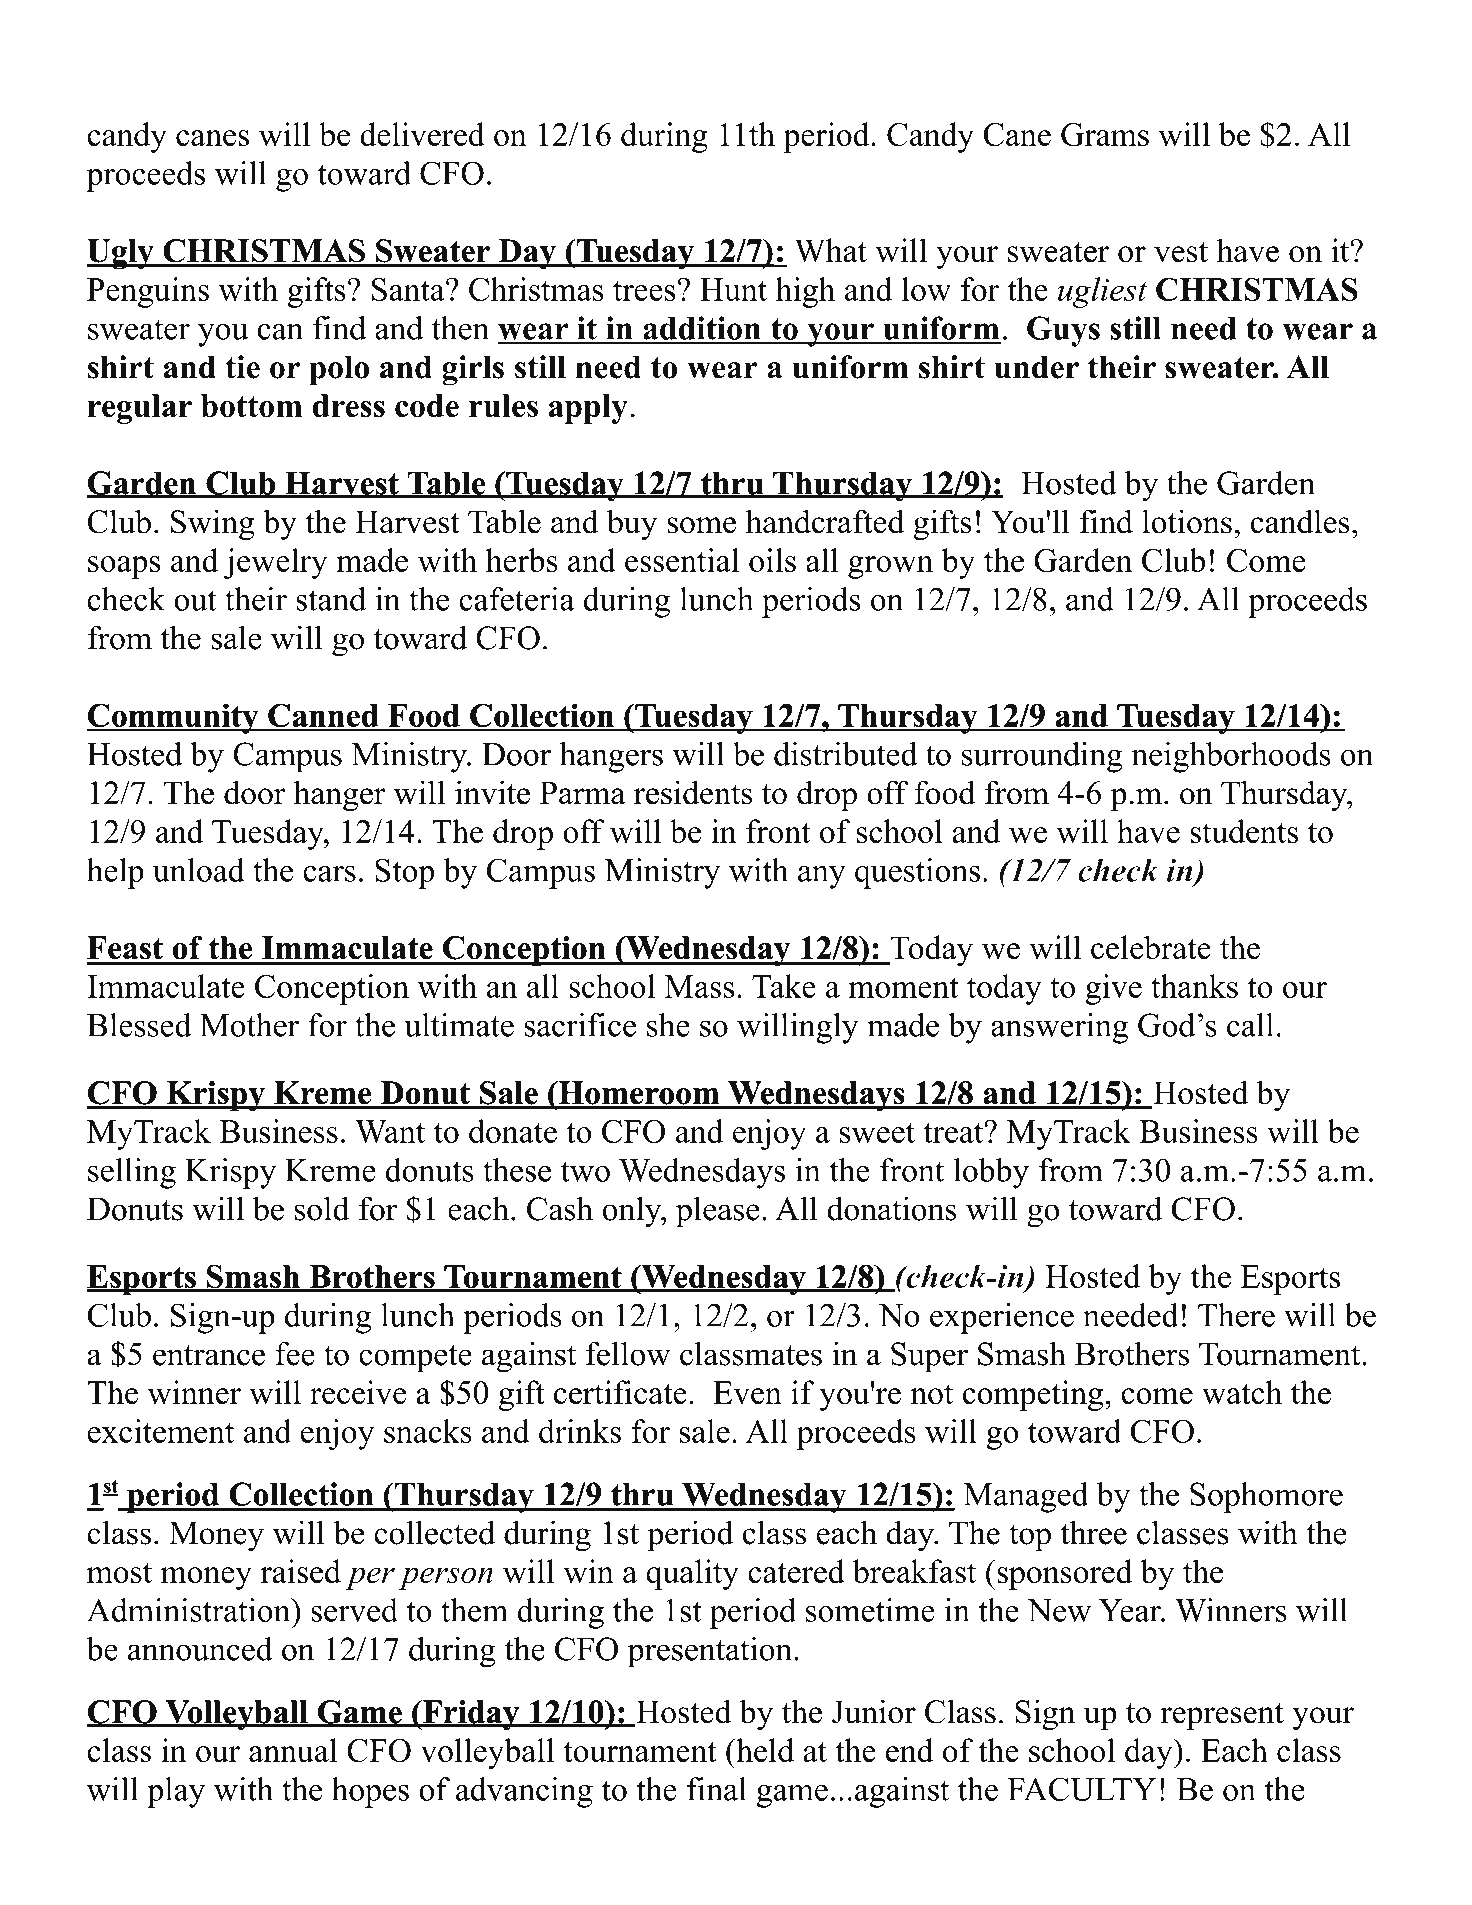  Describe the element at coordinates (293, 1750) in the page. I see `annual` at that location.
